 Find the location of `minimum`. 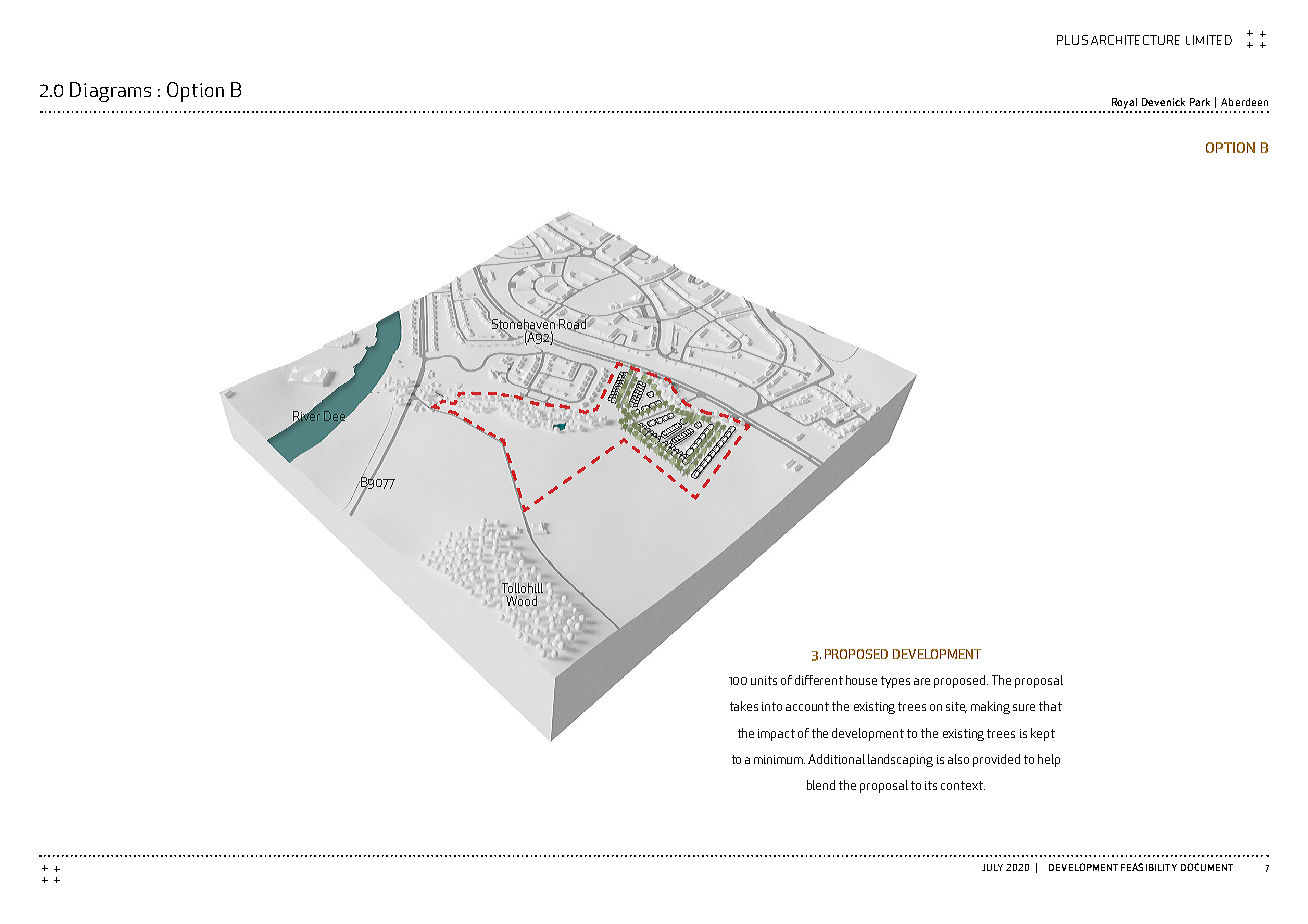

minimum is located at coordinates (779, 759).
